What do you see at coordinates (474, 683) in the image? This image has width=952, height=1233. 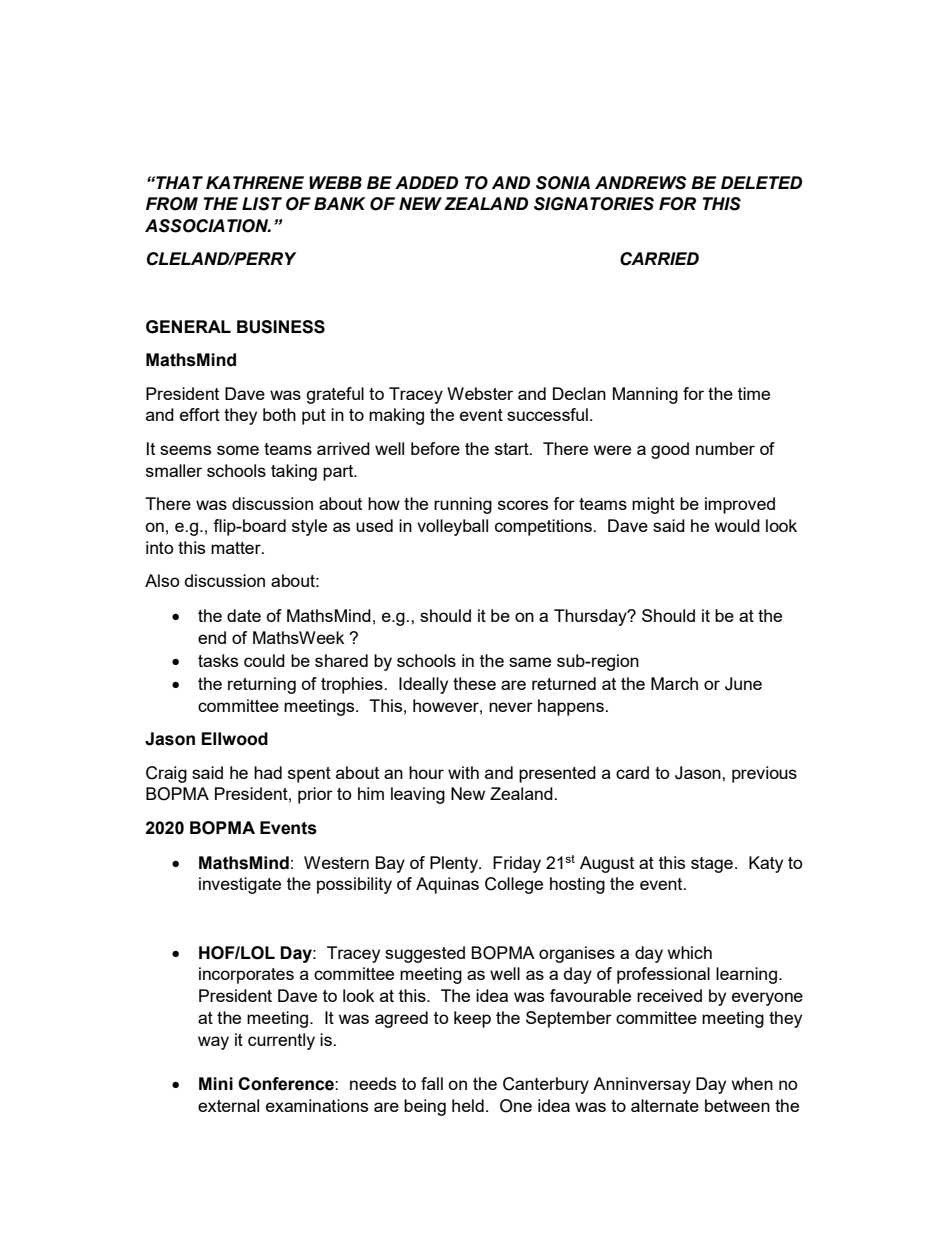 I see `these` at bounding box center [474, 683].
